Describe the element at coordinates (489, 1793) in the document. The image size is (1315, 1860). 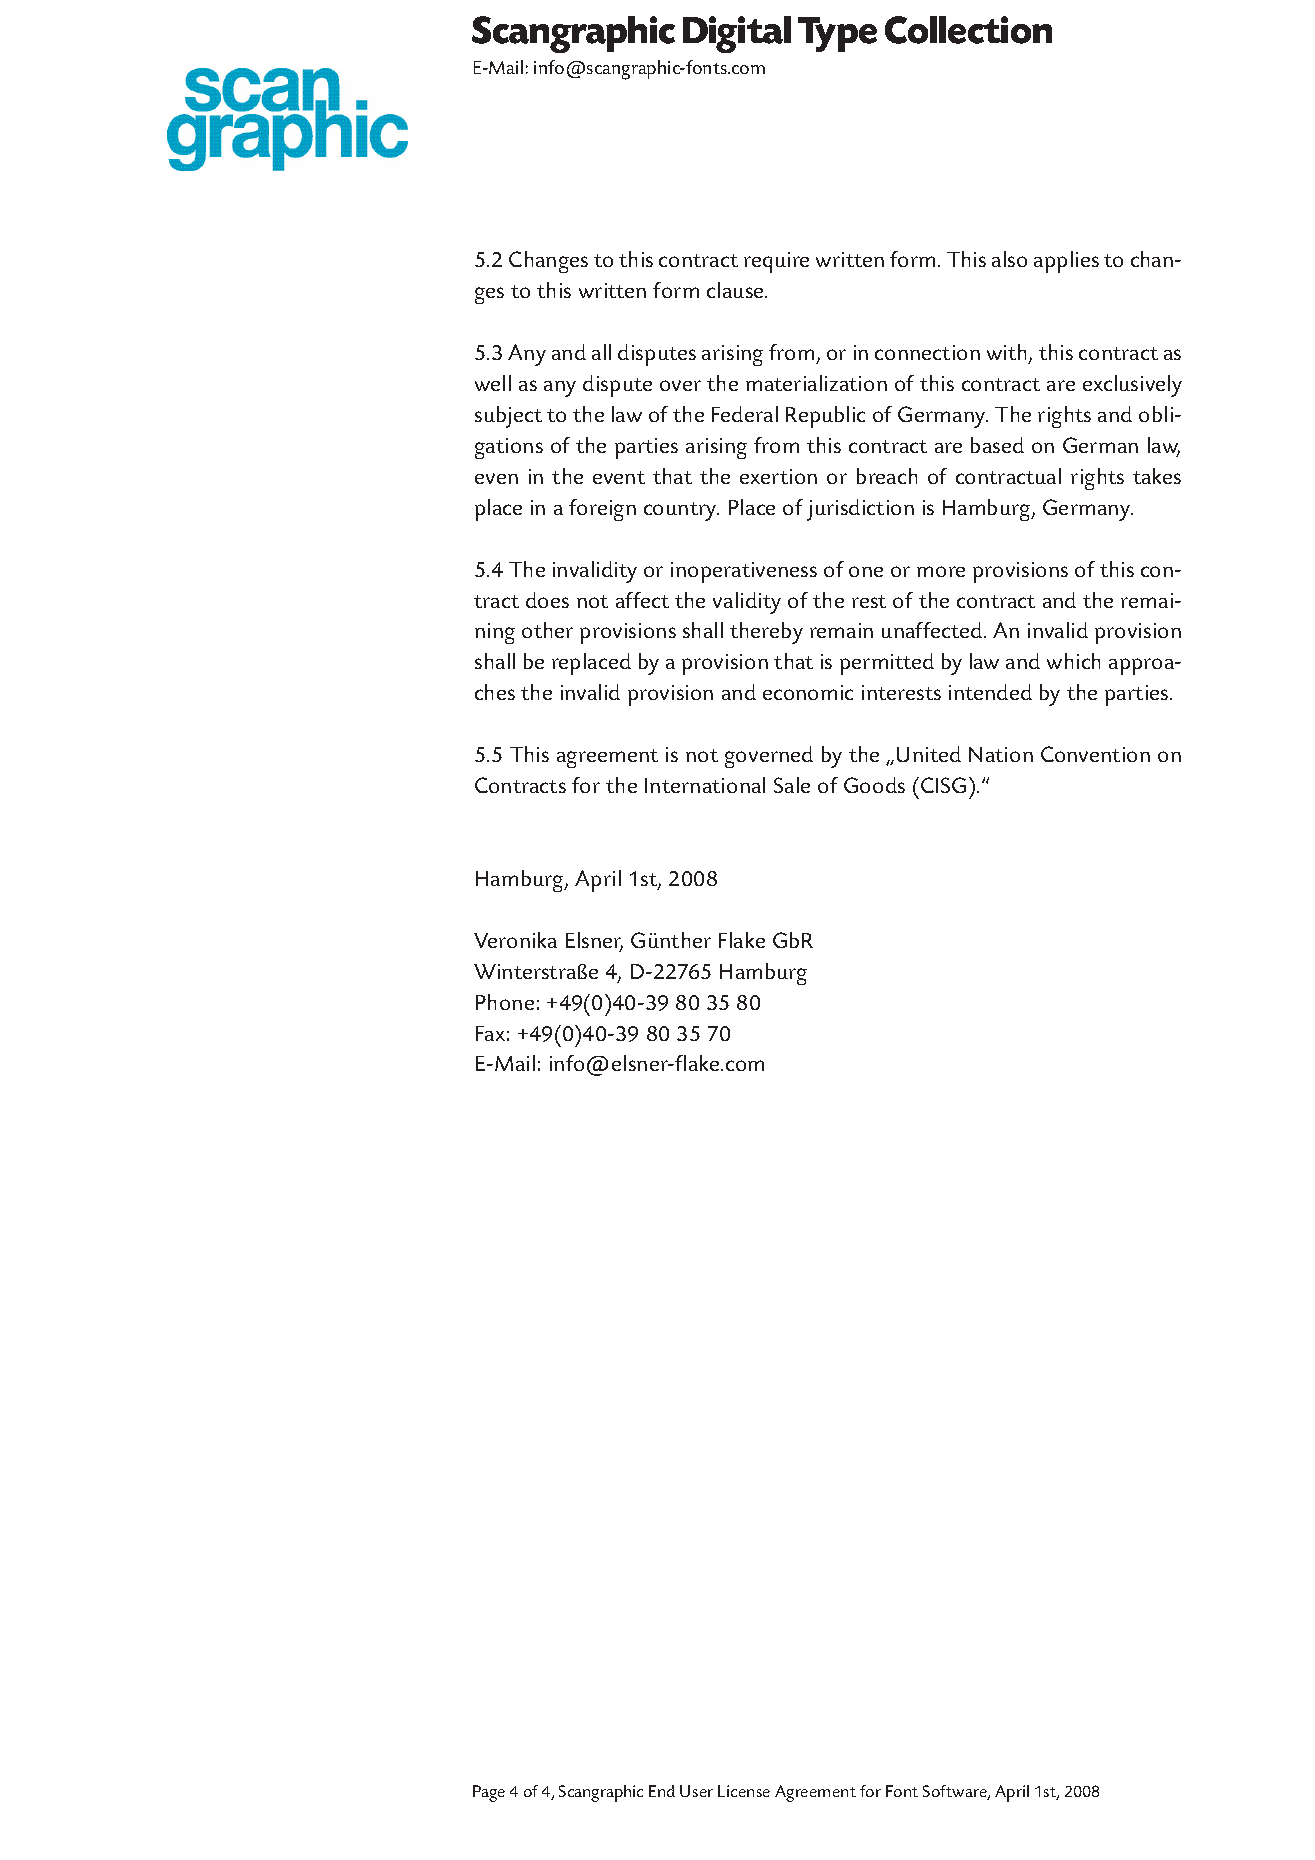
I see `Page` at that location.
